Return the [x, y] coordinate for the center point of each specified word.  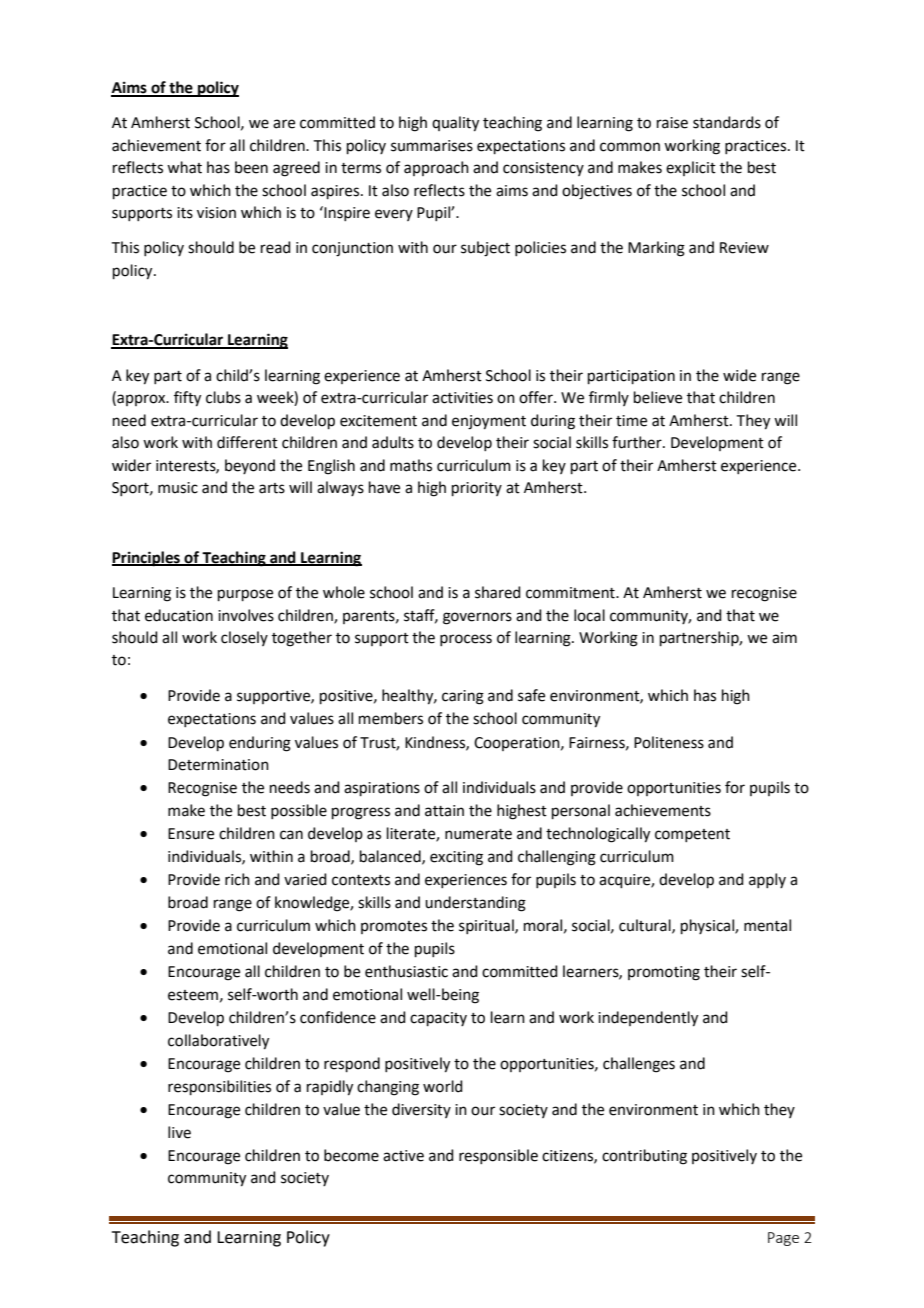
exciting [456, 858]
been [251, 167]
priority [477, 489]
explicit [691, 168]
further [638, 442]
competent [692, 835]
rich [237, 879]
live [179, 1132]
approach [436, 168]
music [178, 488]
